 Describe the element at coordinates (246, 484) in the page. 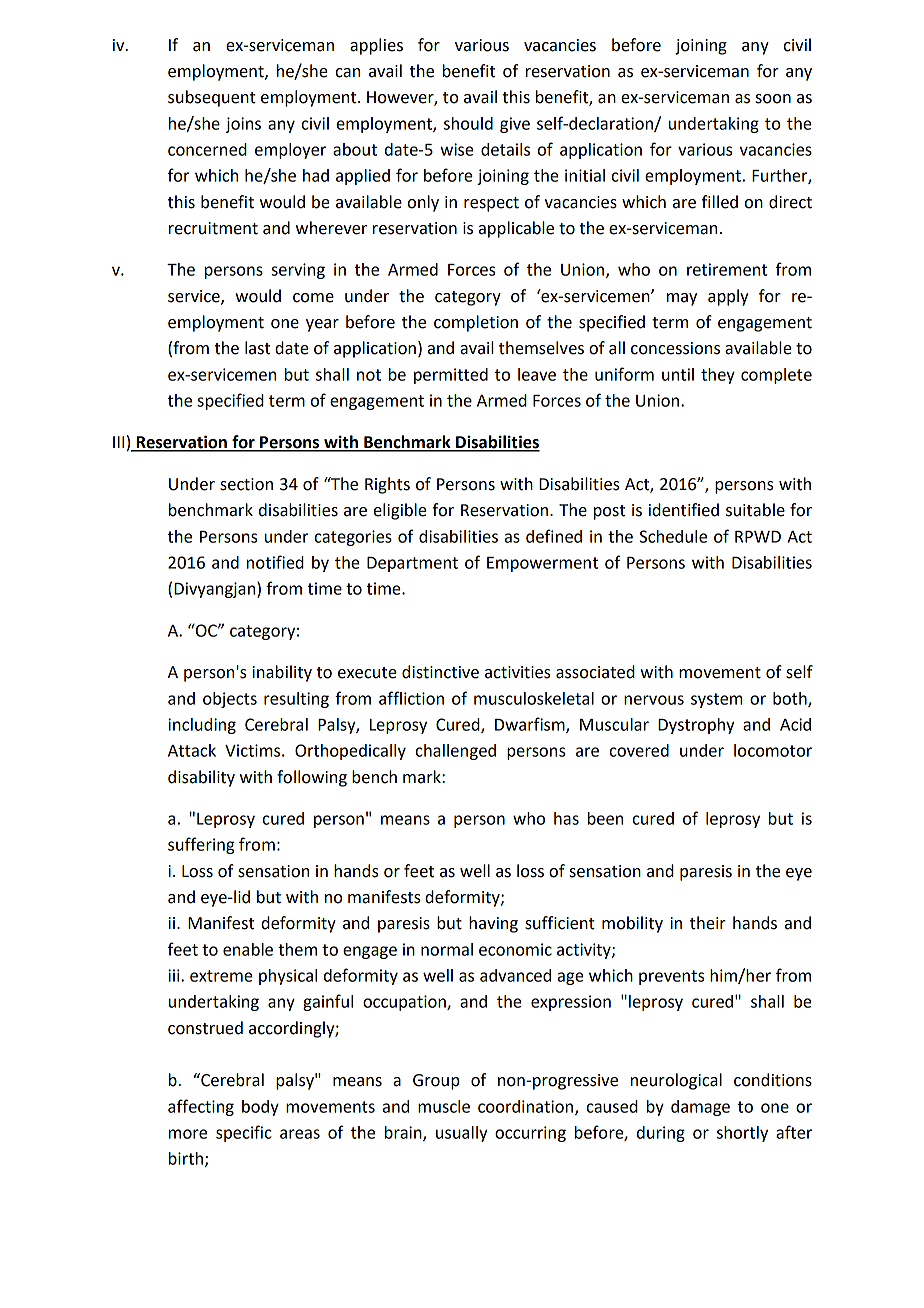

I see `section` at that location.
